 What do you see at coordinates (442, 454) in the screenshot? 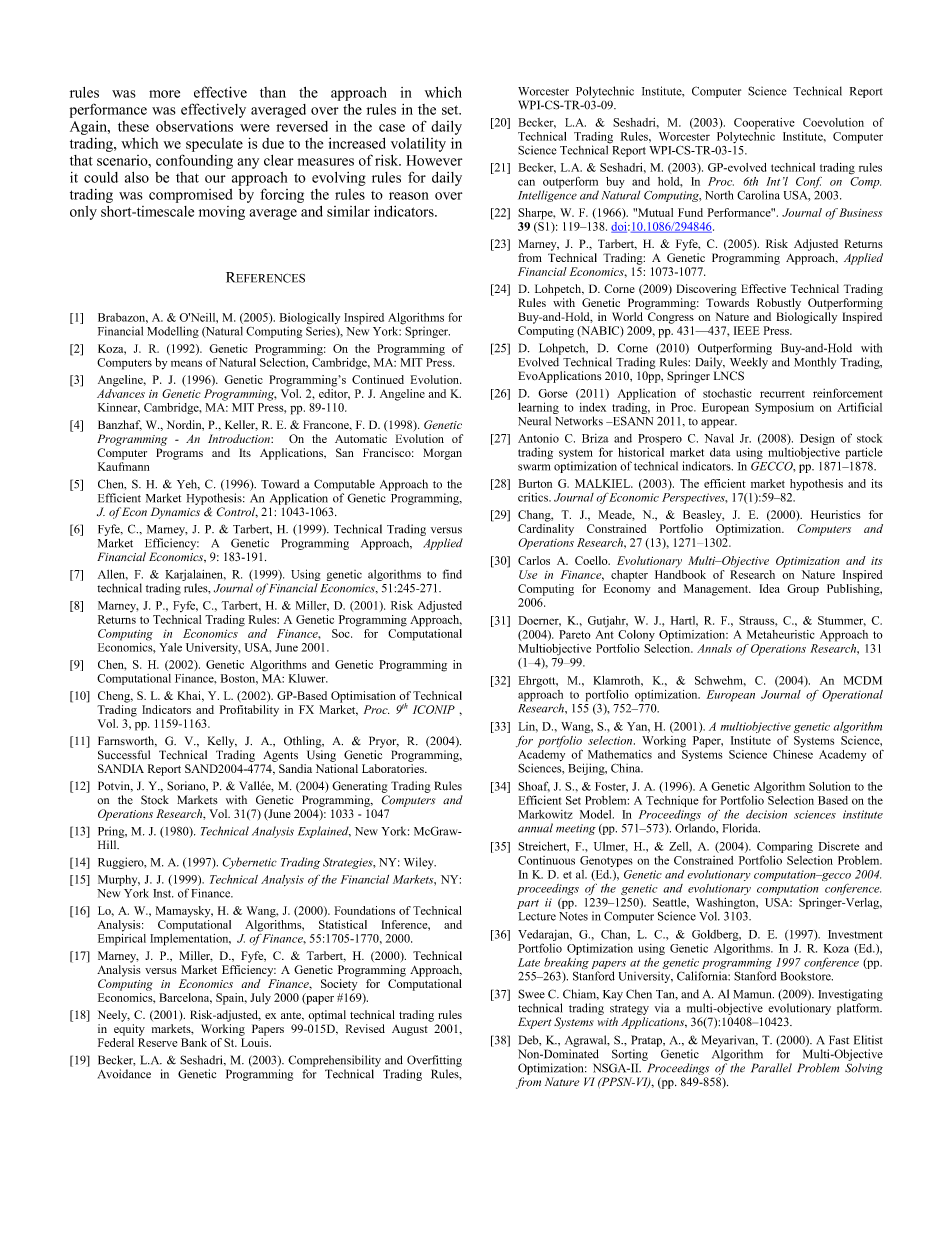
I see `Morgan` at bounding box center [442, 454].
